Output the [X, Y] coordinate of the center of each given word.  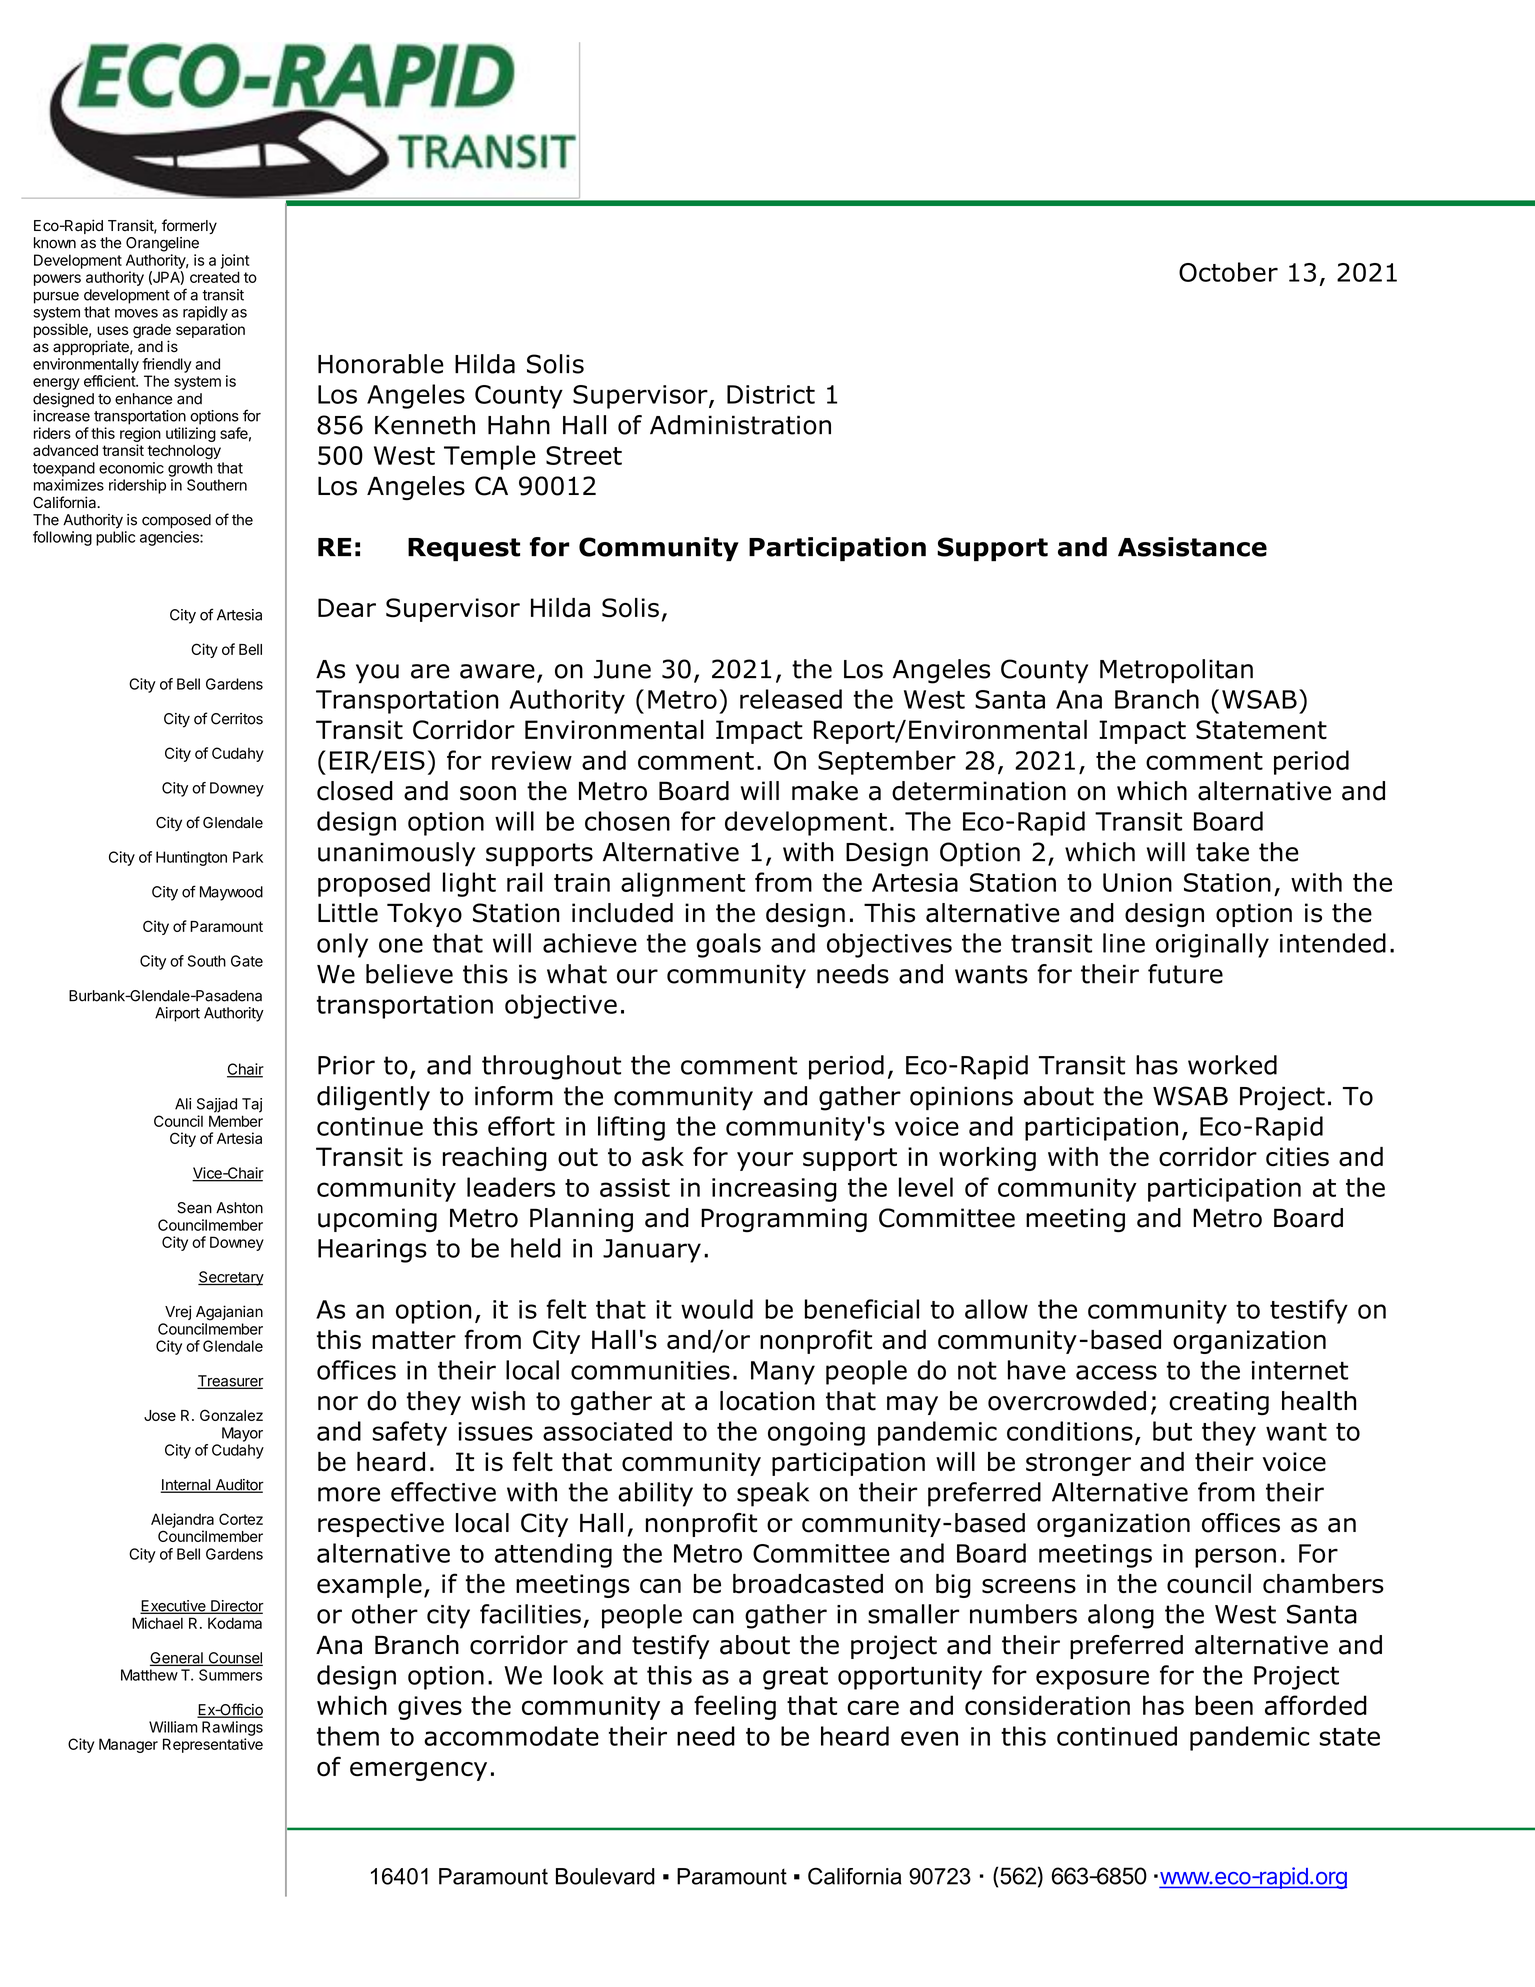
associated [607, 1431]
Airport [177, 1014]
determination [979, 791]
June [622, 669]
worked [1232, 1065]
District [771, 394]
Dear [347, 608]
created [215, 277]
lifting [631, 1128]
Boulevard [605, 1876]
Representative [213, 1745]
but [1172, 1431]
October [1228, 272]
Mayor [242, 1434]
